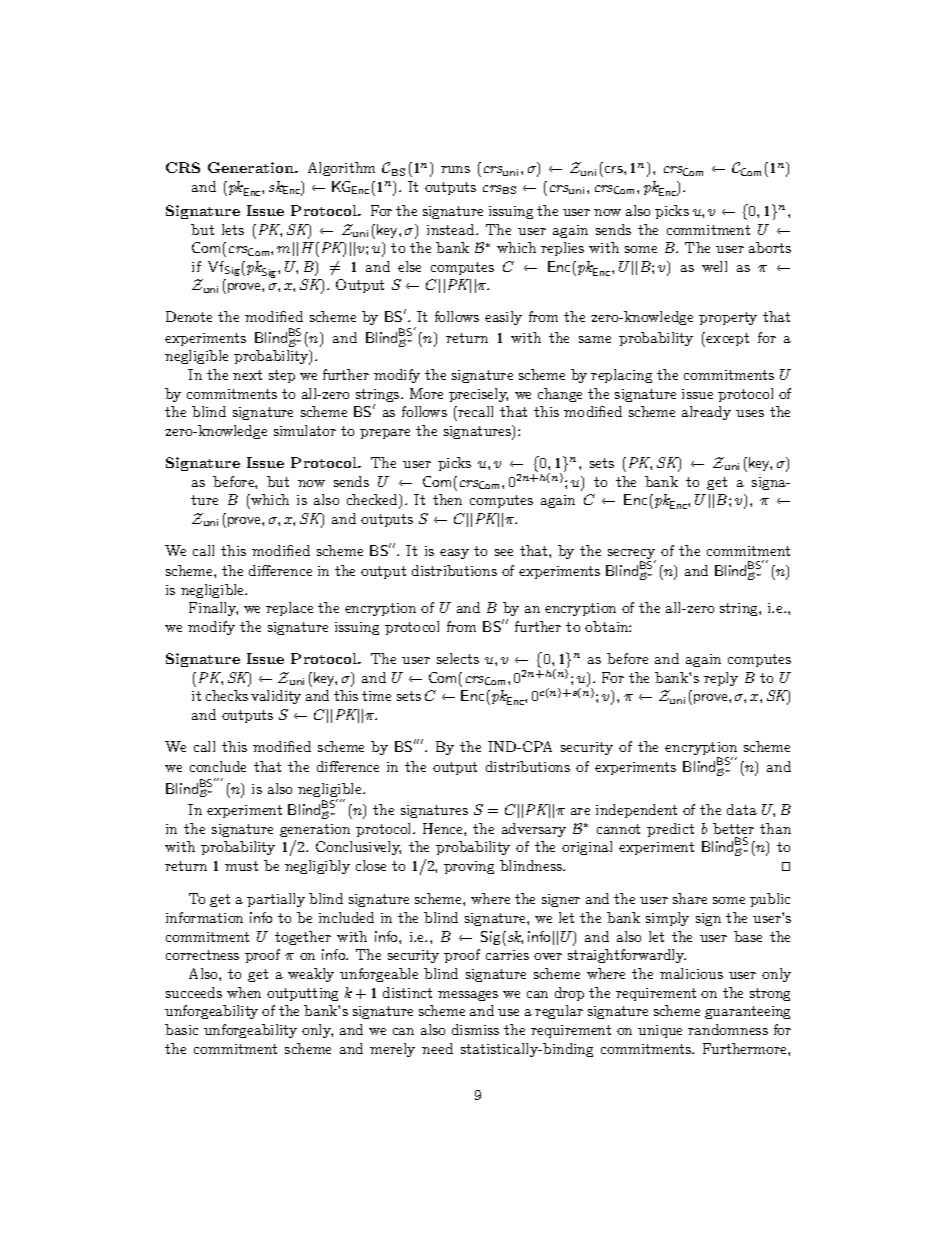  I want to click on simulator, so click(305, 430).
